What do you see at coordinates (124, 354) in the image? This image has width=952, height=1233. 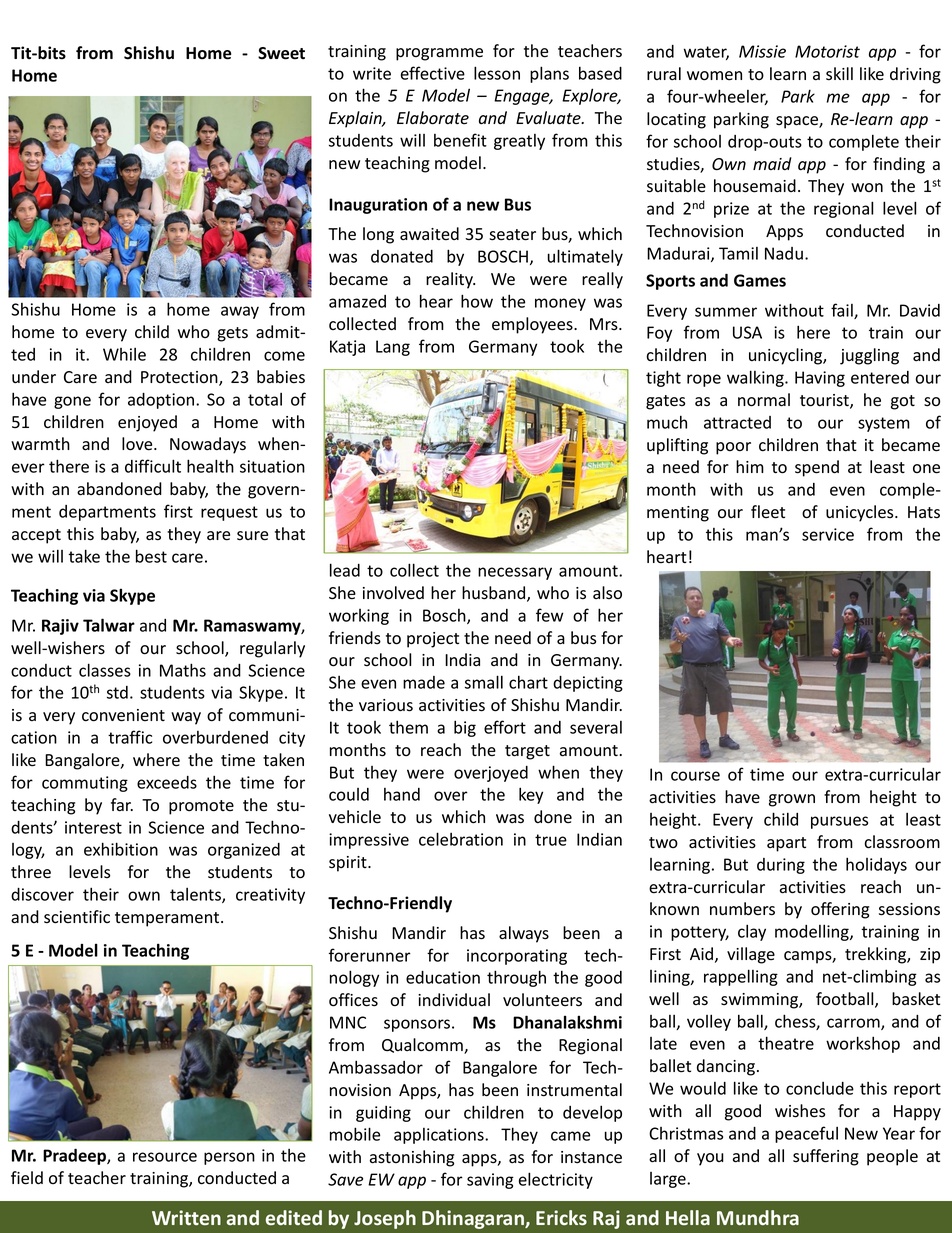 I see `While` at bounding box center [124, 354].
